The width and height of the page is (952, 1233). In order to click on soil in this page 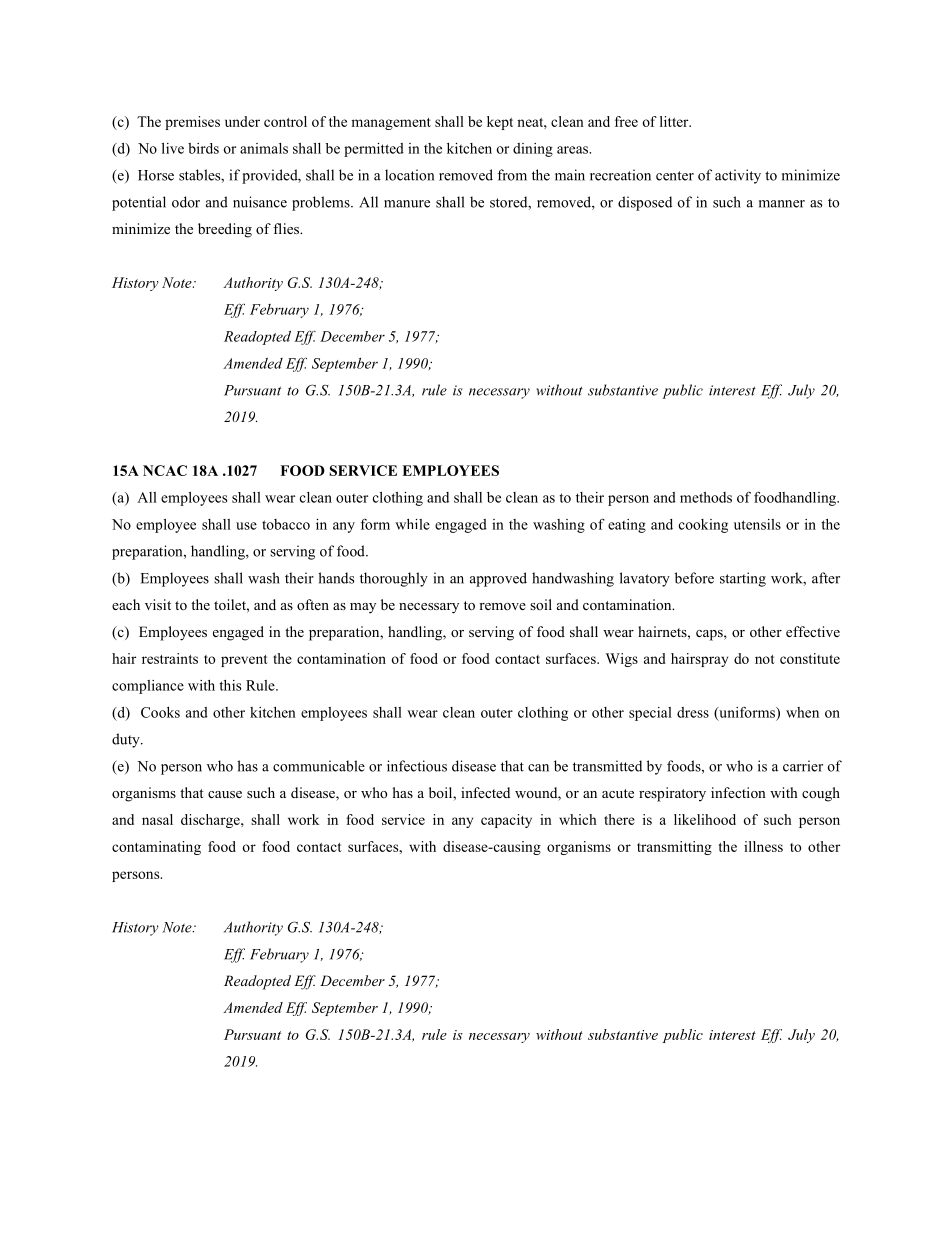, I will do `click(541, 604)`.
